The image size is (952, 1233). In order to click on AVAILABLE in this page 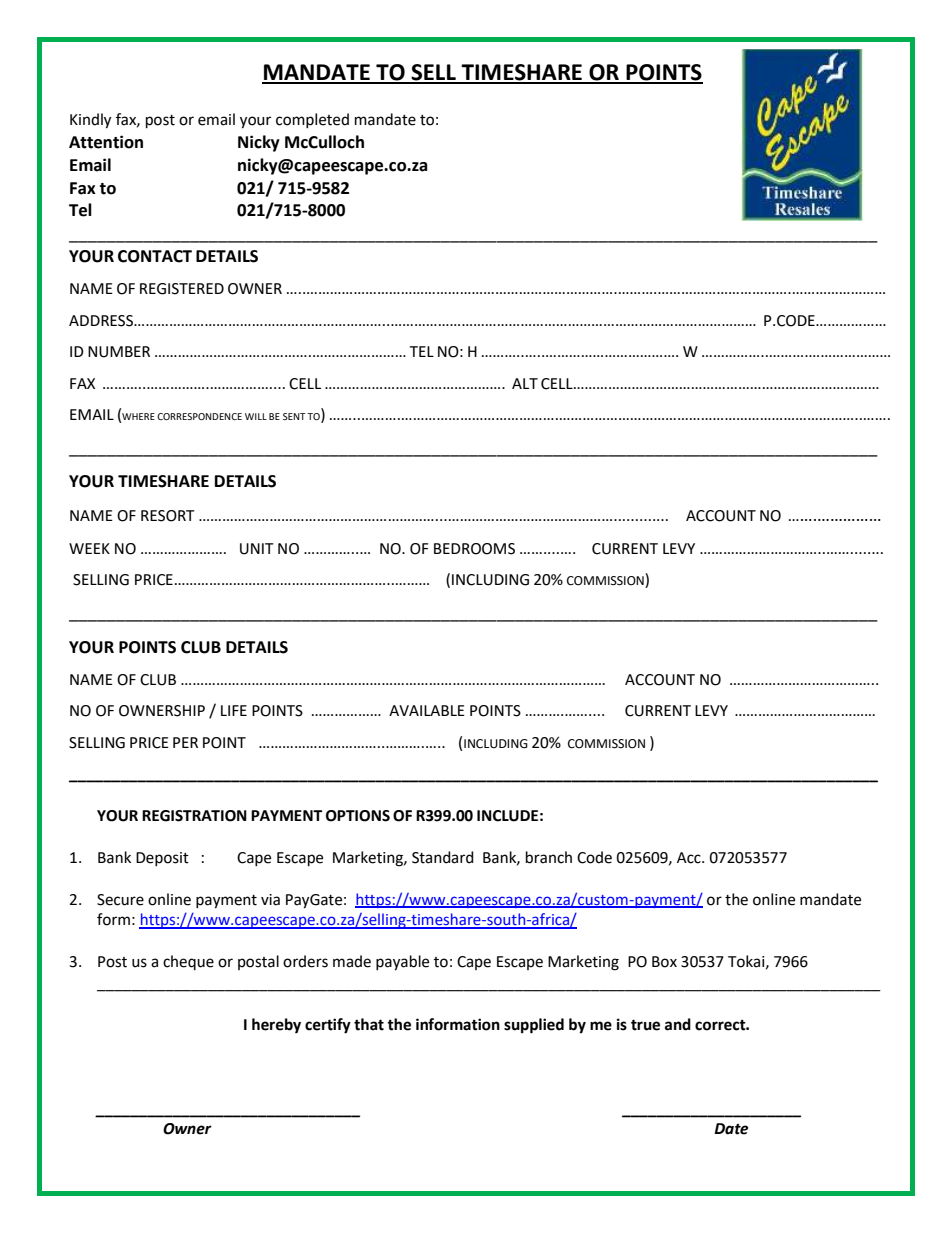, I will do `click(427, 710)`.
